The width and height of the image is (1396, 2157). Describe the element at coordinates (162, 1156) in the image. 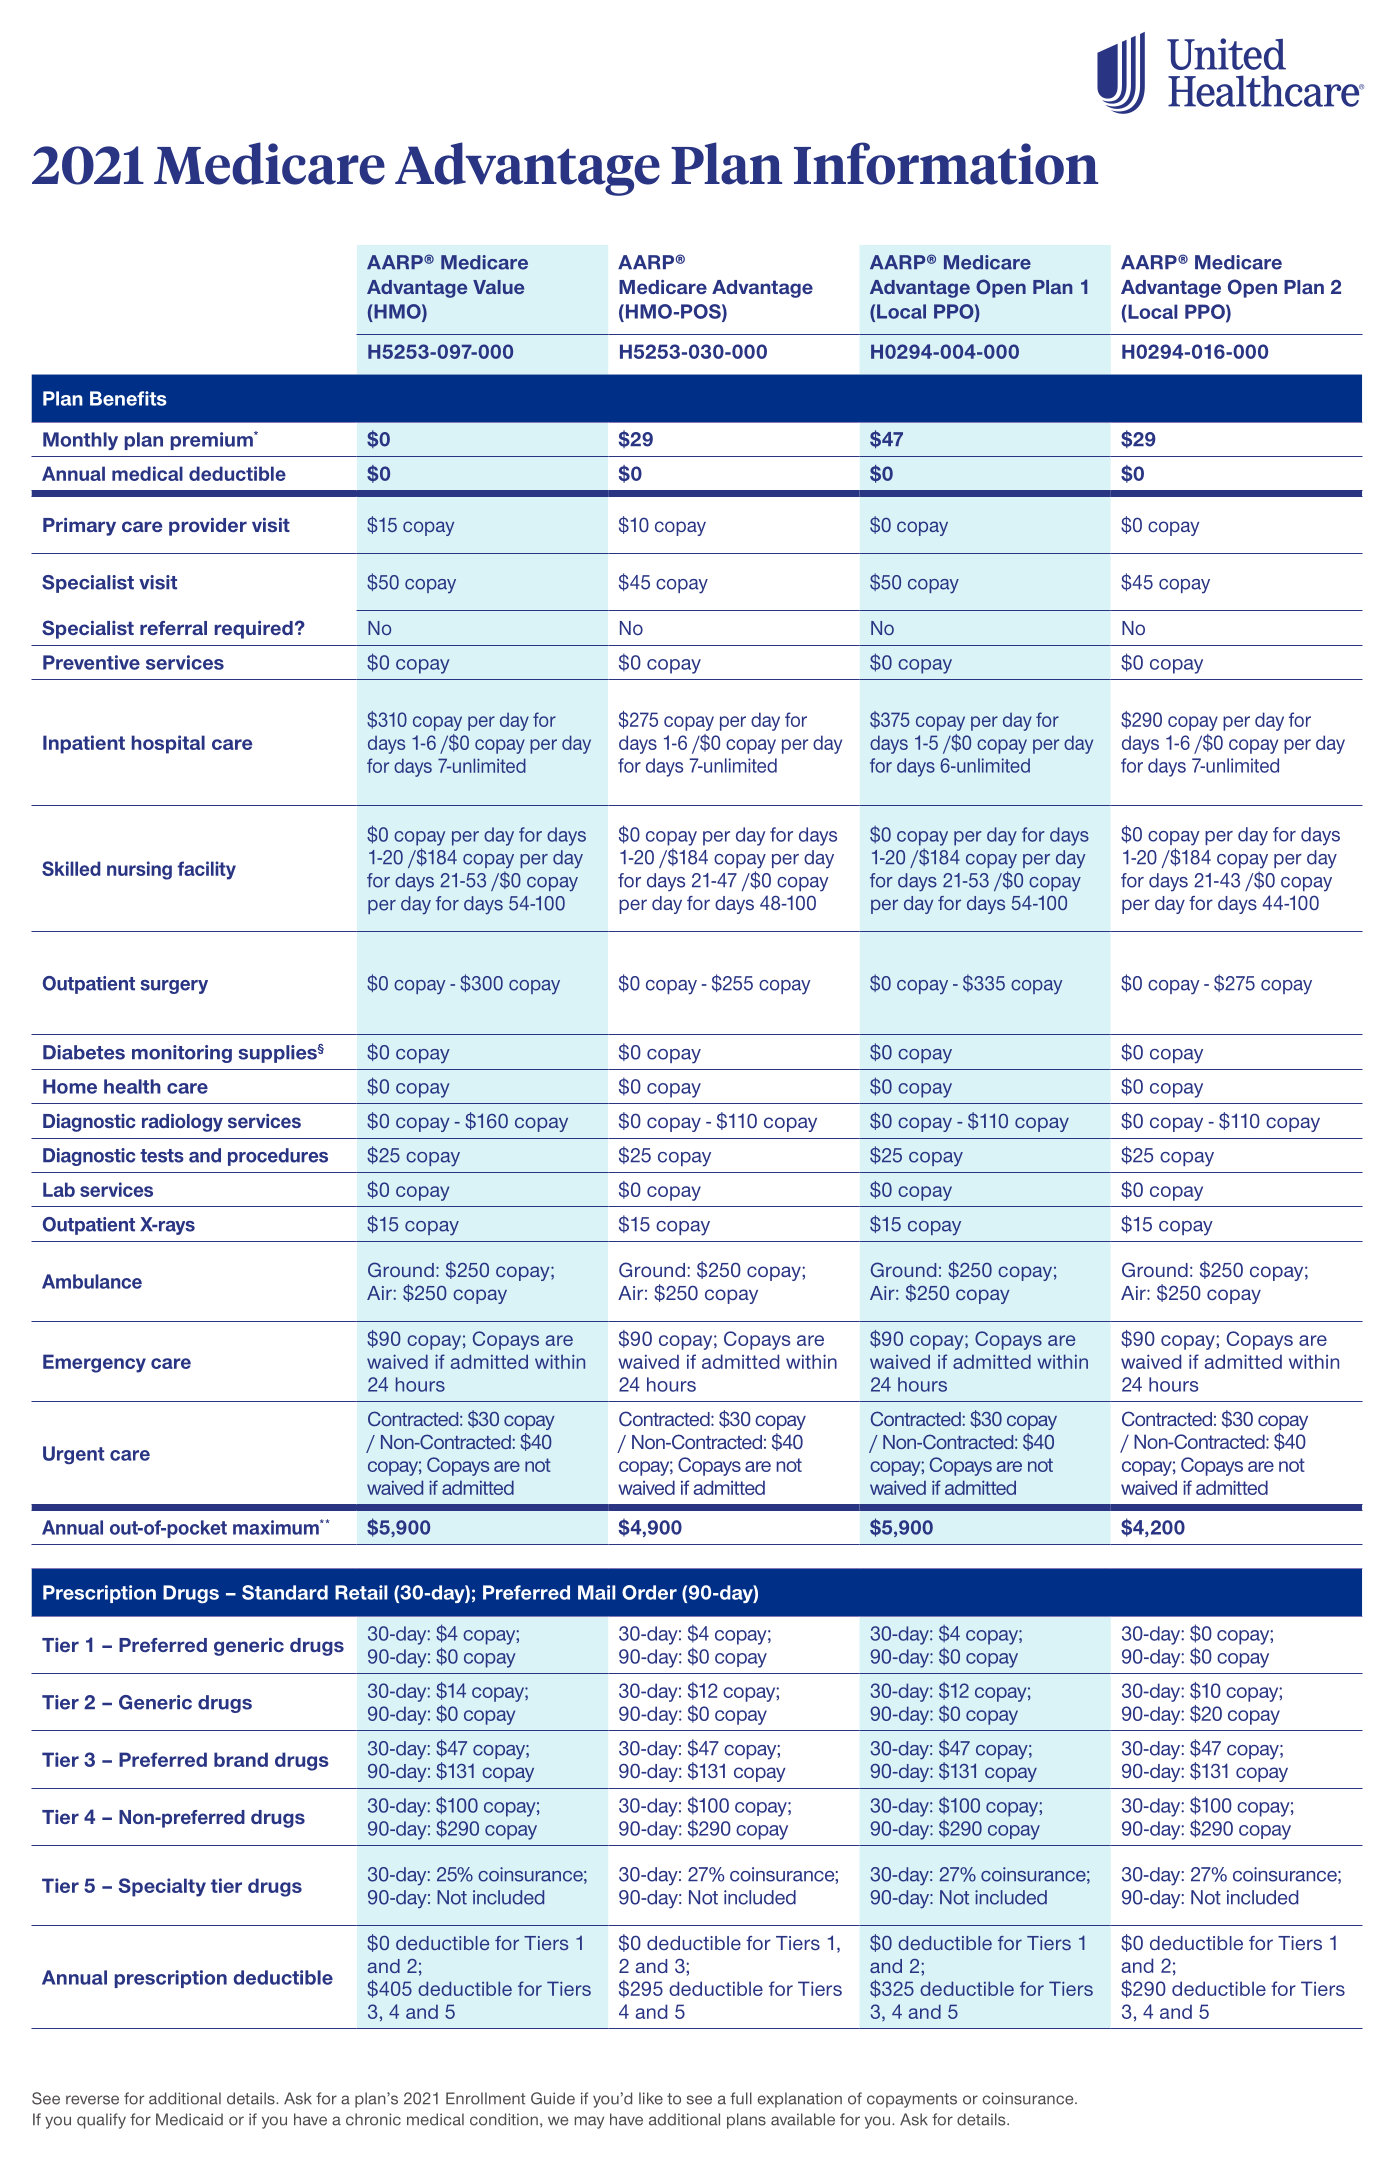

I see `tests` at that location.
